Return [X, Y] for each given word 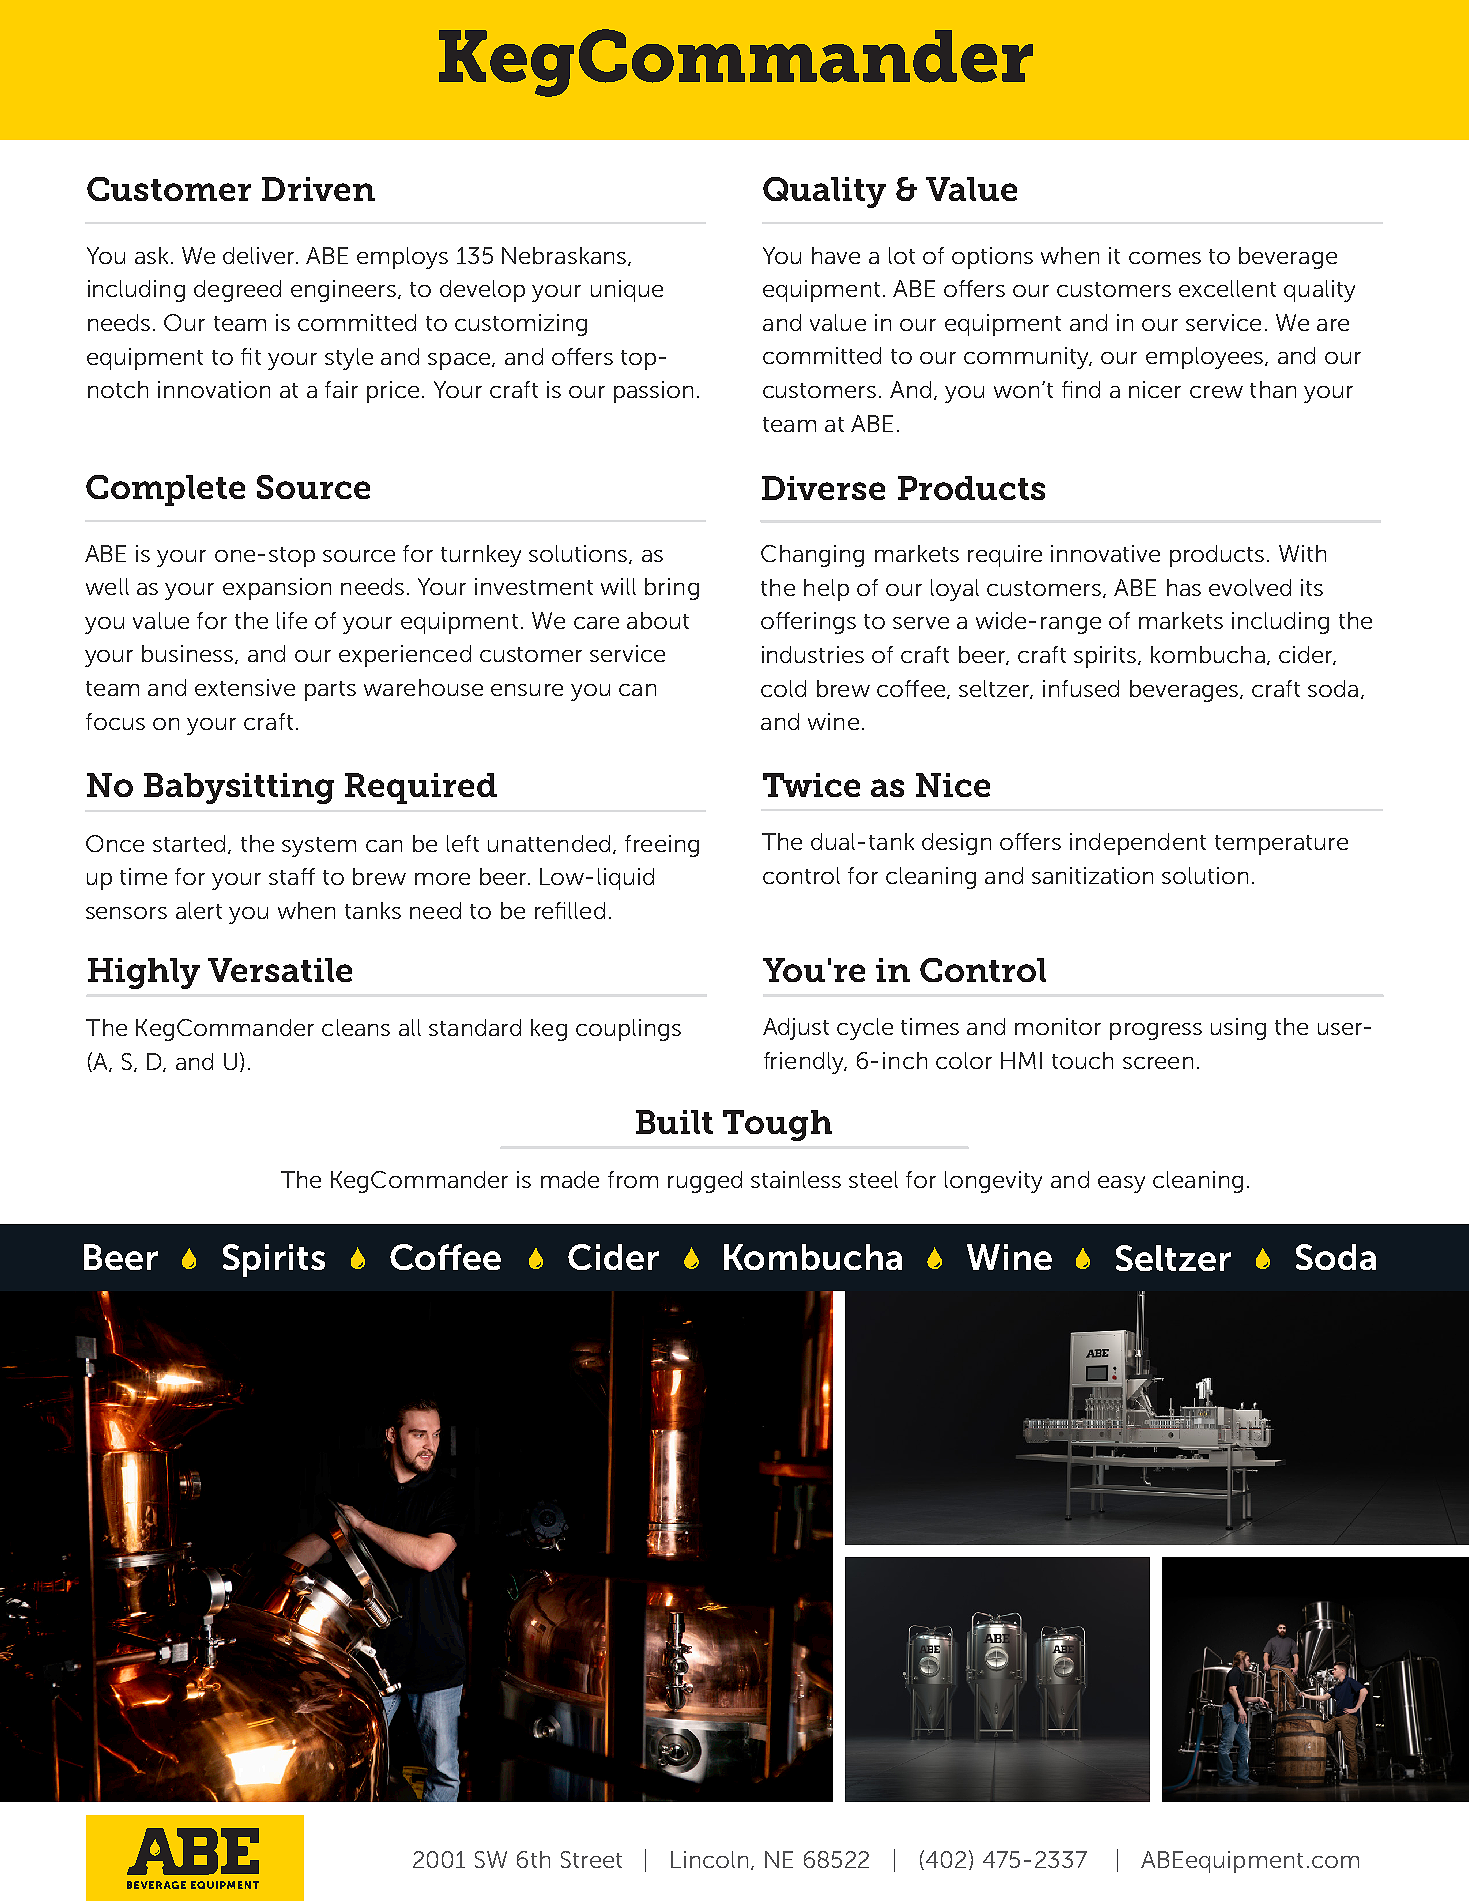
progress [1156, 1031]
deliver [260, 255]
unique [627, 291]
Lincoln [711, 1860]
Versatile [280, 970]
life [292, 620]
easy [1121, 1184]
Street [591, 1859]
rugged [705, 1182]
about [658, 620]
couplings [628, 1030]
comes [1165, 258]
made [570, 1179]
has [1184, 587]
